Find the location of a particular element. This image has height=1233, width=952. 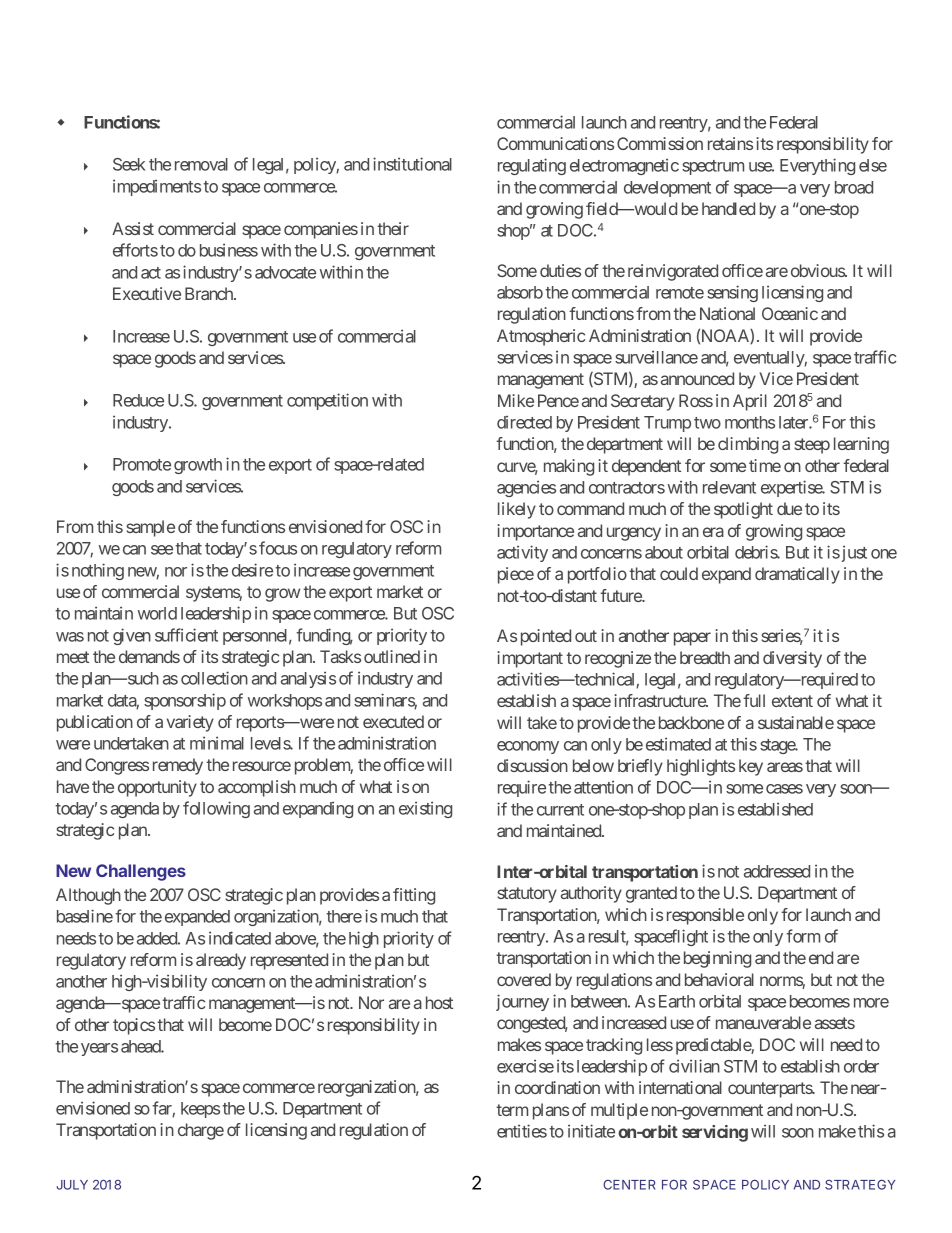

spectrum is located at coordinates (713, 167).
